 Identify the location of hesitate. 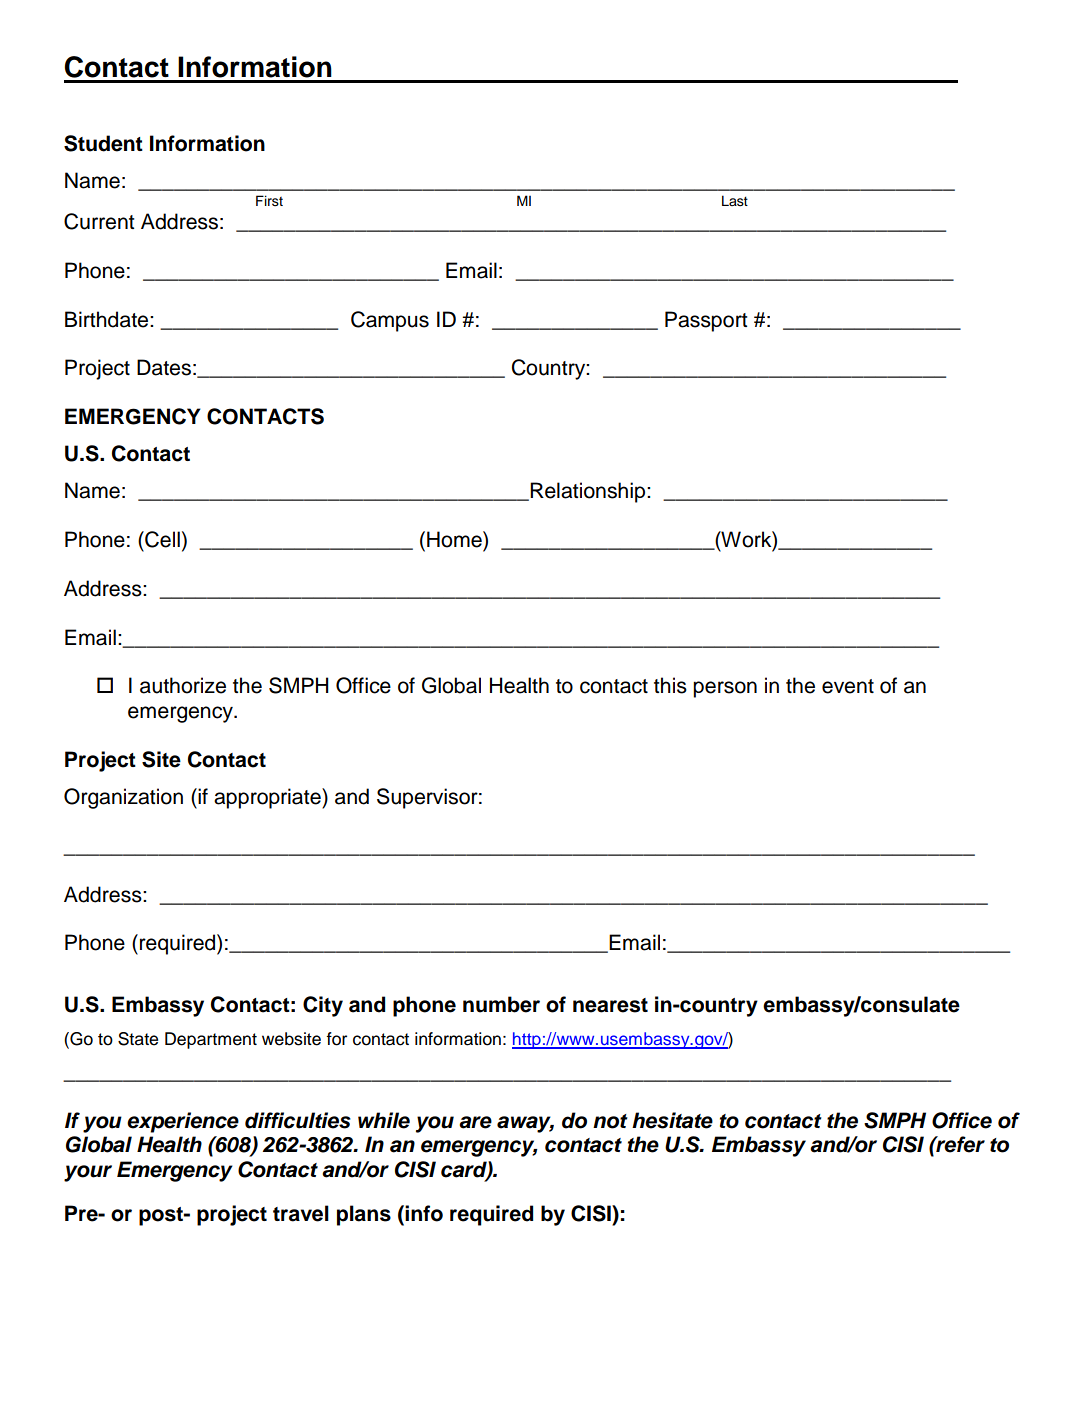
(672, 1120).
